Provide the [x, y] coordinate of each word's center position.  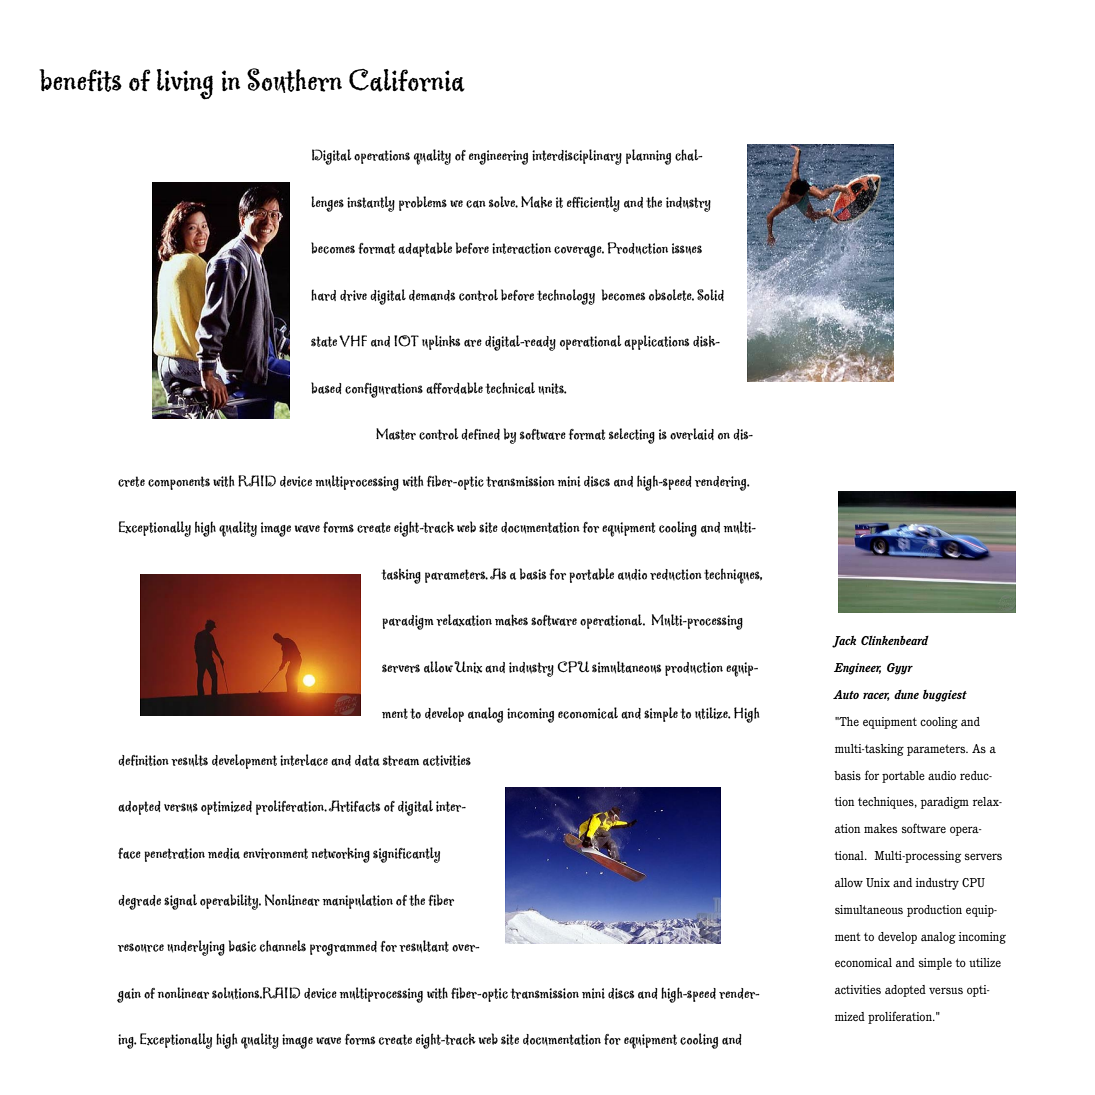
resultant [424, 946]
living [185, 84]
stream [401, 760]
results [189, 760]
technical [510, 388]
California [407, 80]
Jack [844, 642]
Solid [710, 295]
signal [180, 902]
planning [648, 157]
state [324, 341]
